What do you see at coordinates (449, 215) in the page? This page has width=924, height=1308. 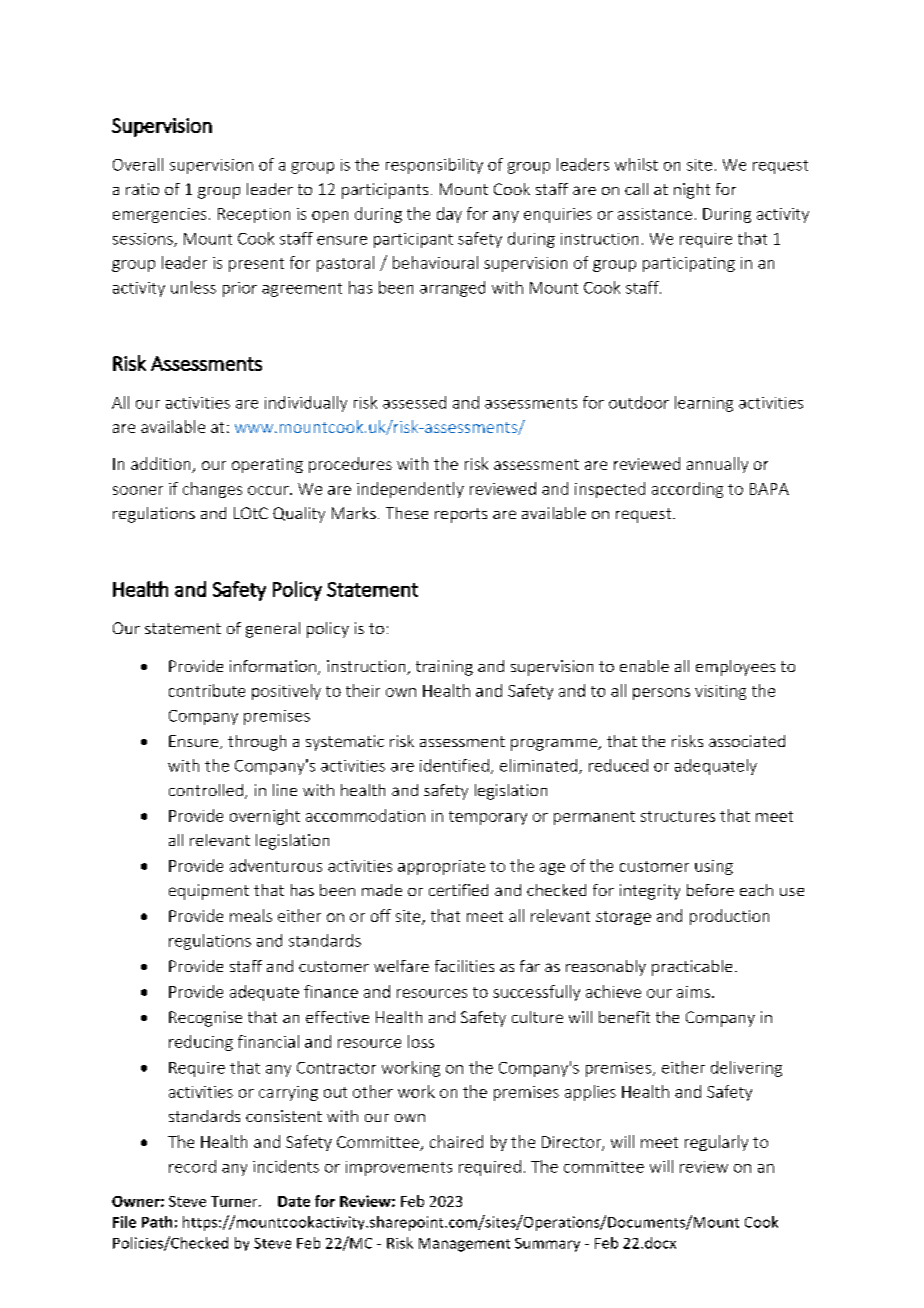 I see `day` at bounding box center [449, 215].
